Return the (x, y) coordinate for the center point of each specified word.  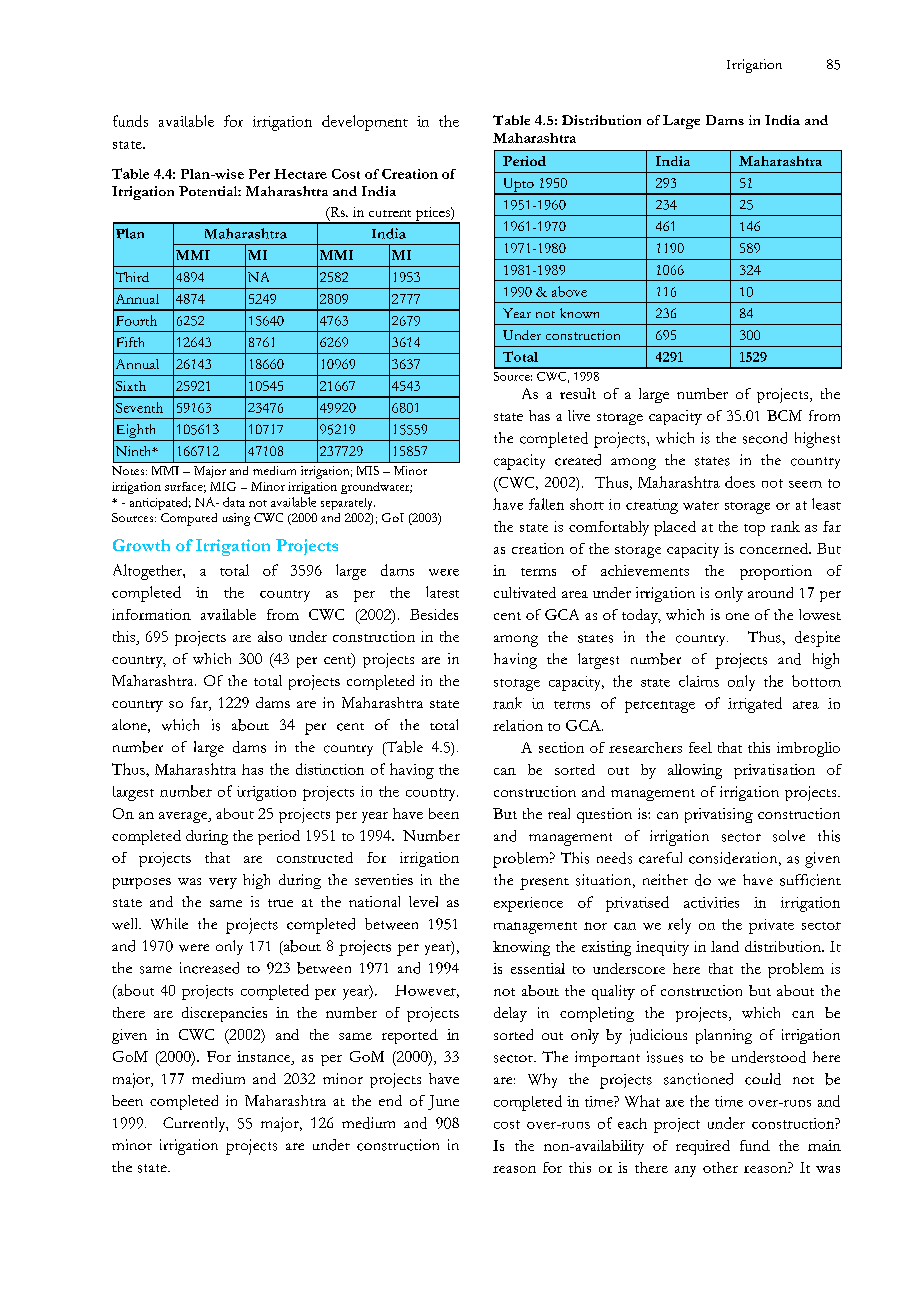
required (703, 1147)
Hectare (300, 174)
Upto (518, 186)
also (270, 636)
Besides (434, 614)
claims (699, 681)
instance (265, 1058)
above (569, 291)
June (443, 1102)
